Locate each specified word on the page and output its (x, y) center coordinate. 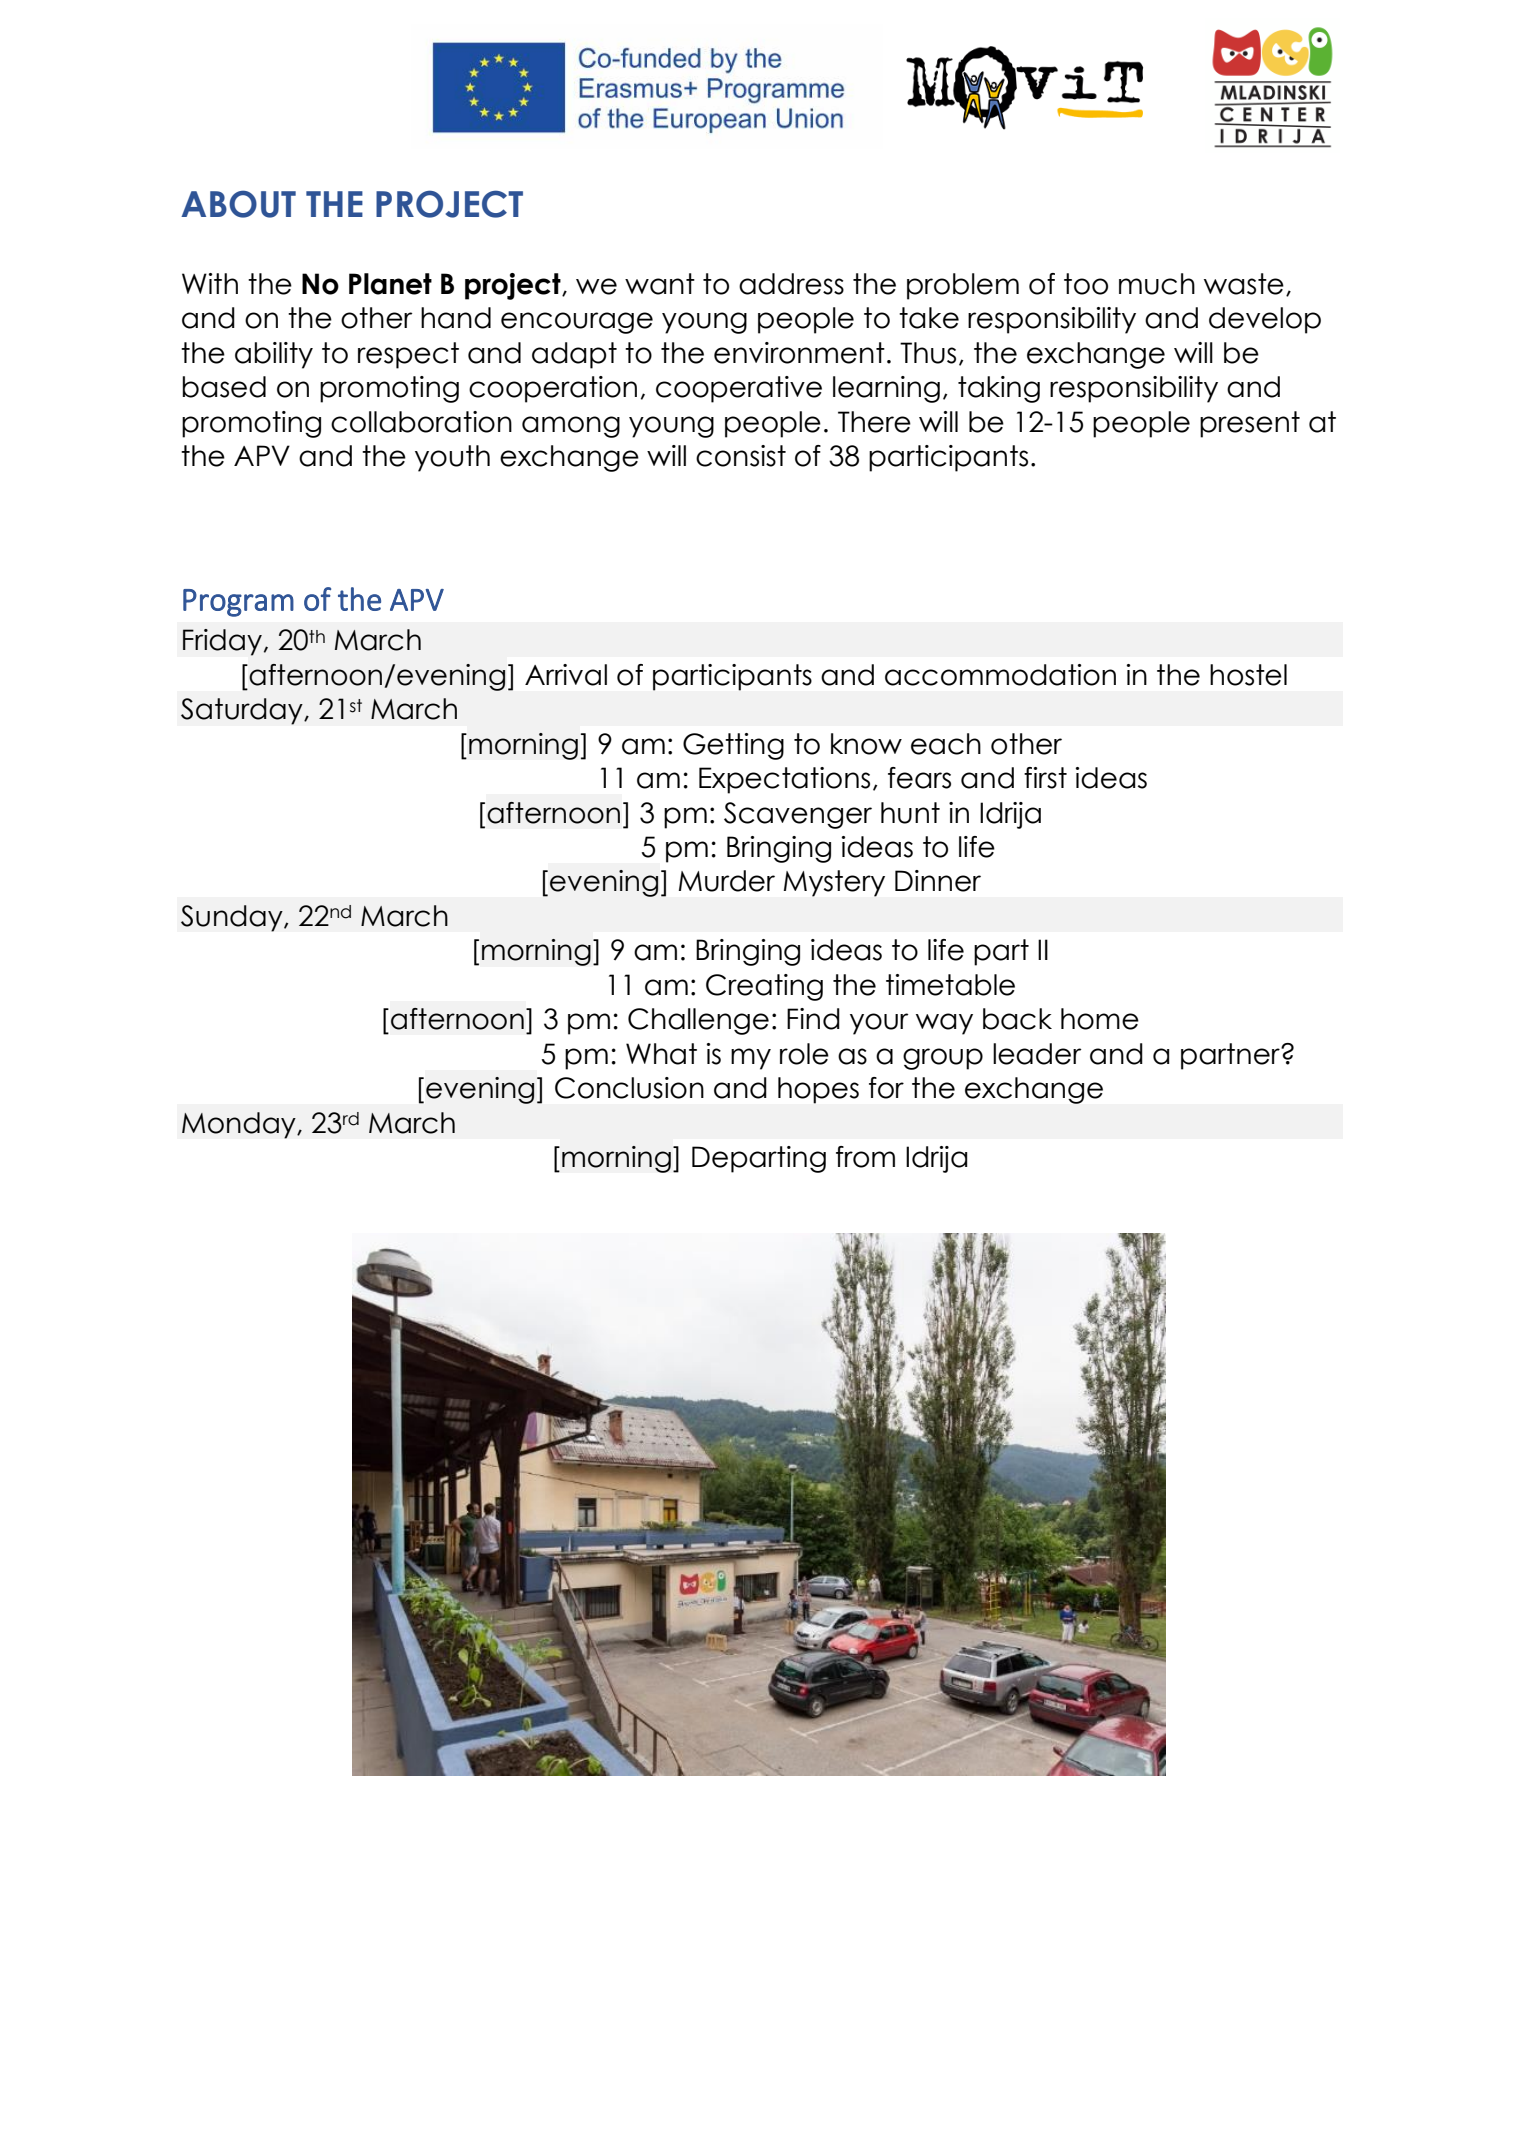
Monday (240, 1125)
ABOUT (238, 204)
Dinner (938, 881)
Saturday (243, 711)
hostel (1248, 675)
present (1250, 424)
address (791, 284)
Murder (727, 881)
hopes (818, 1090)
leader (1037, 1054)
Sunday (233, 918)
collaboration (421, 422)
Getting (733, 746)
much (1157, 284)
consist (741, 456)
